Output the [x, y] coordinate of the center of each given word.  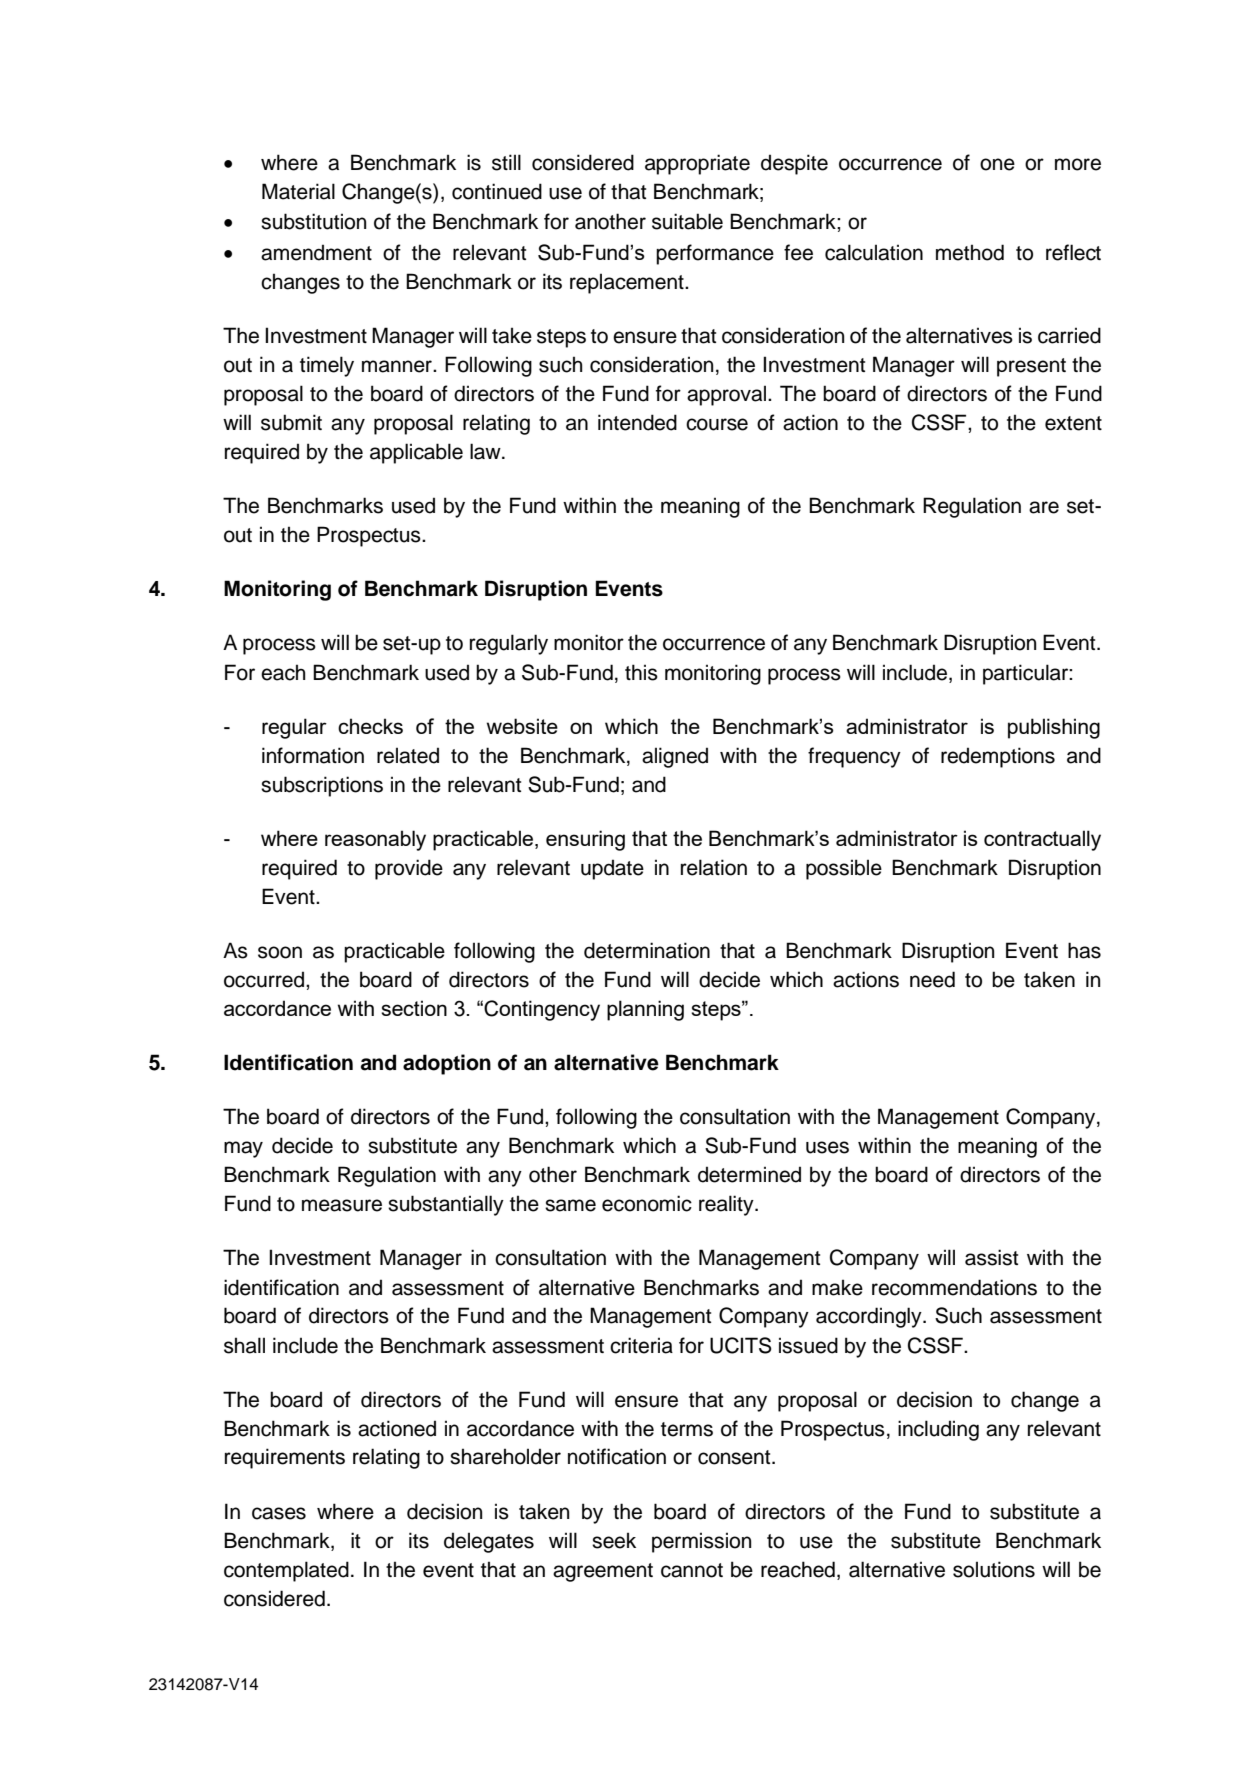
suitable [687, 221]
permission [701, 1542]
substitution [313, 221]
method [970, 252]
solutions [994, 1569]
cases [279, 1513]
